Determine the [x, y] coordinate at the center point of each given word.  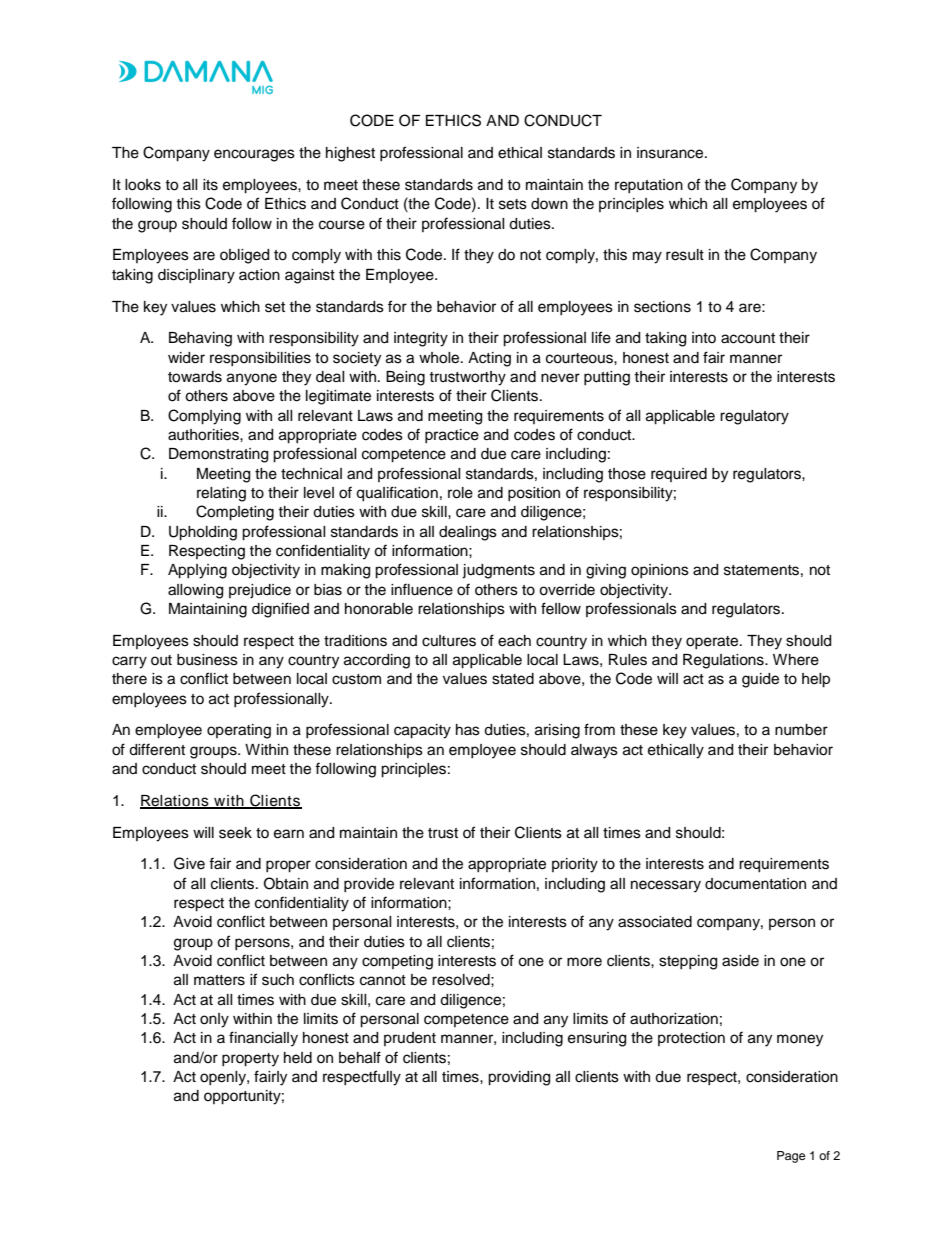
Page [791, 1157]
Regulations [724, 661]
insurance [671, 153]
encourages [254, 155]
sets [513, 204]
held [298, 1058]
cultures [449, 641]
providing [519, 1078]
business [207, 660]
